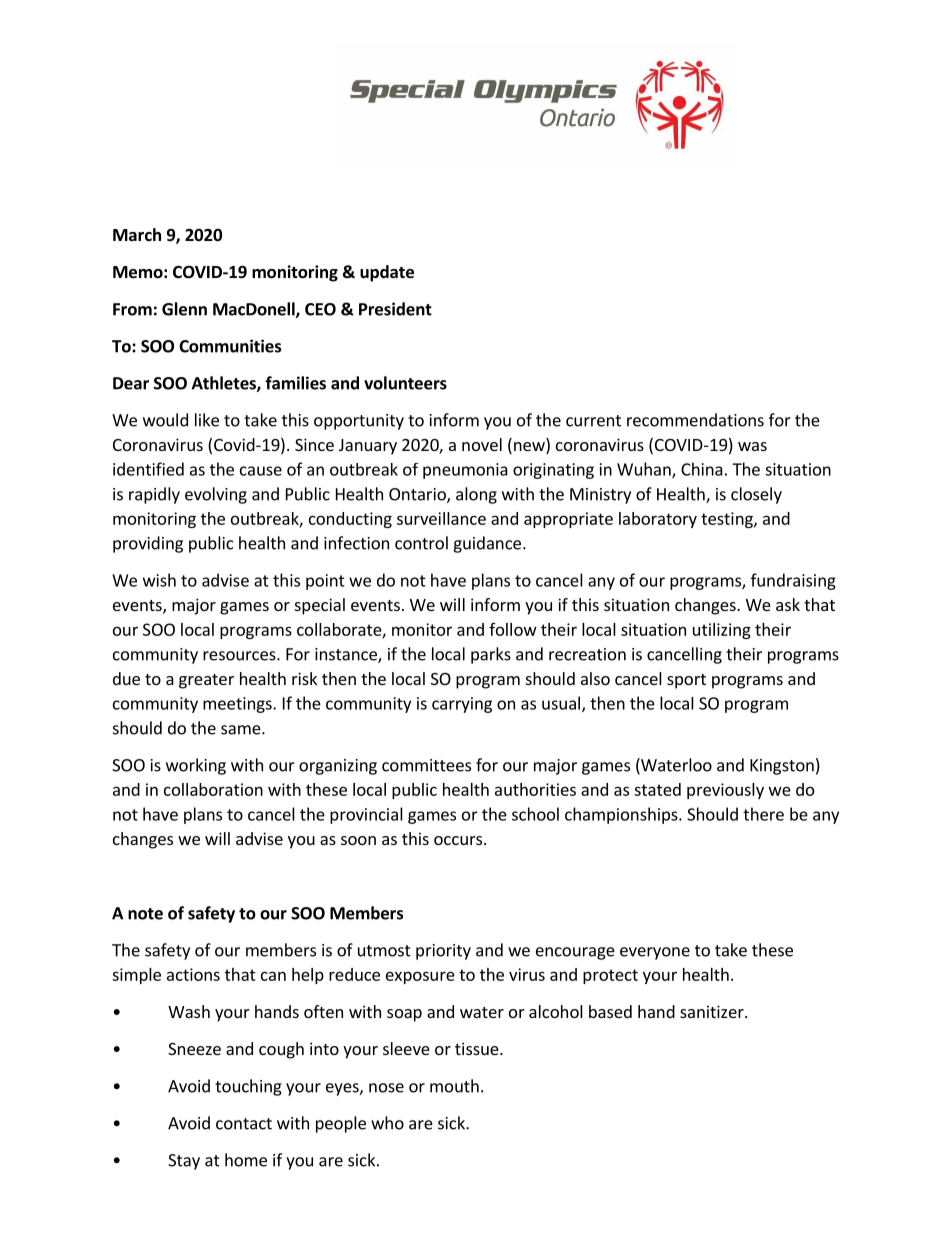 Image resolution: width=952 pixels, height=1233 pixels. What do you see at coordinates (184, 309) in the image?
I see `Glenn` at bounding box center [184, 309].
